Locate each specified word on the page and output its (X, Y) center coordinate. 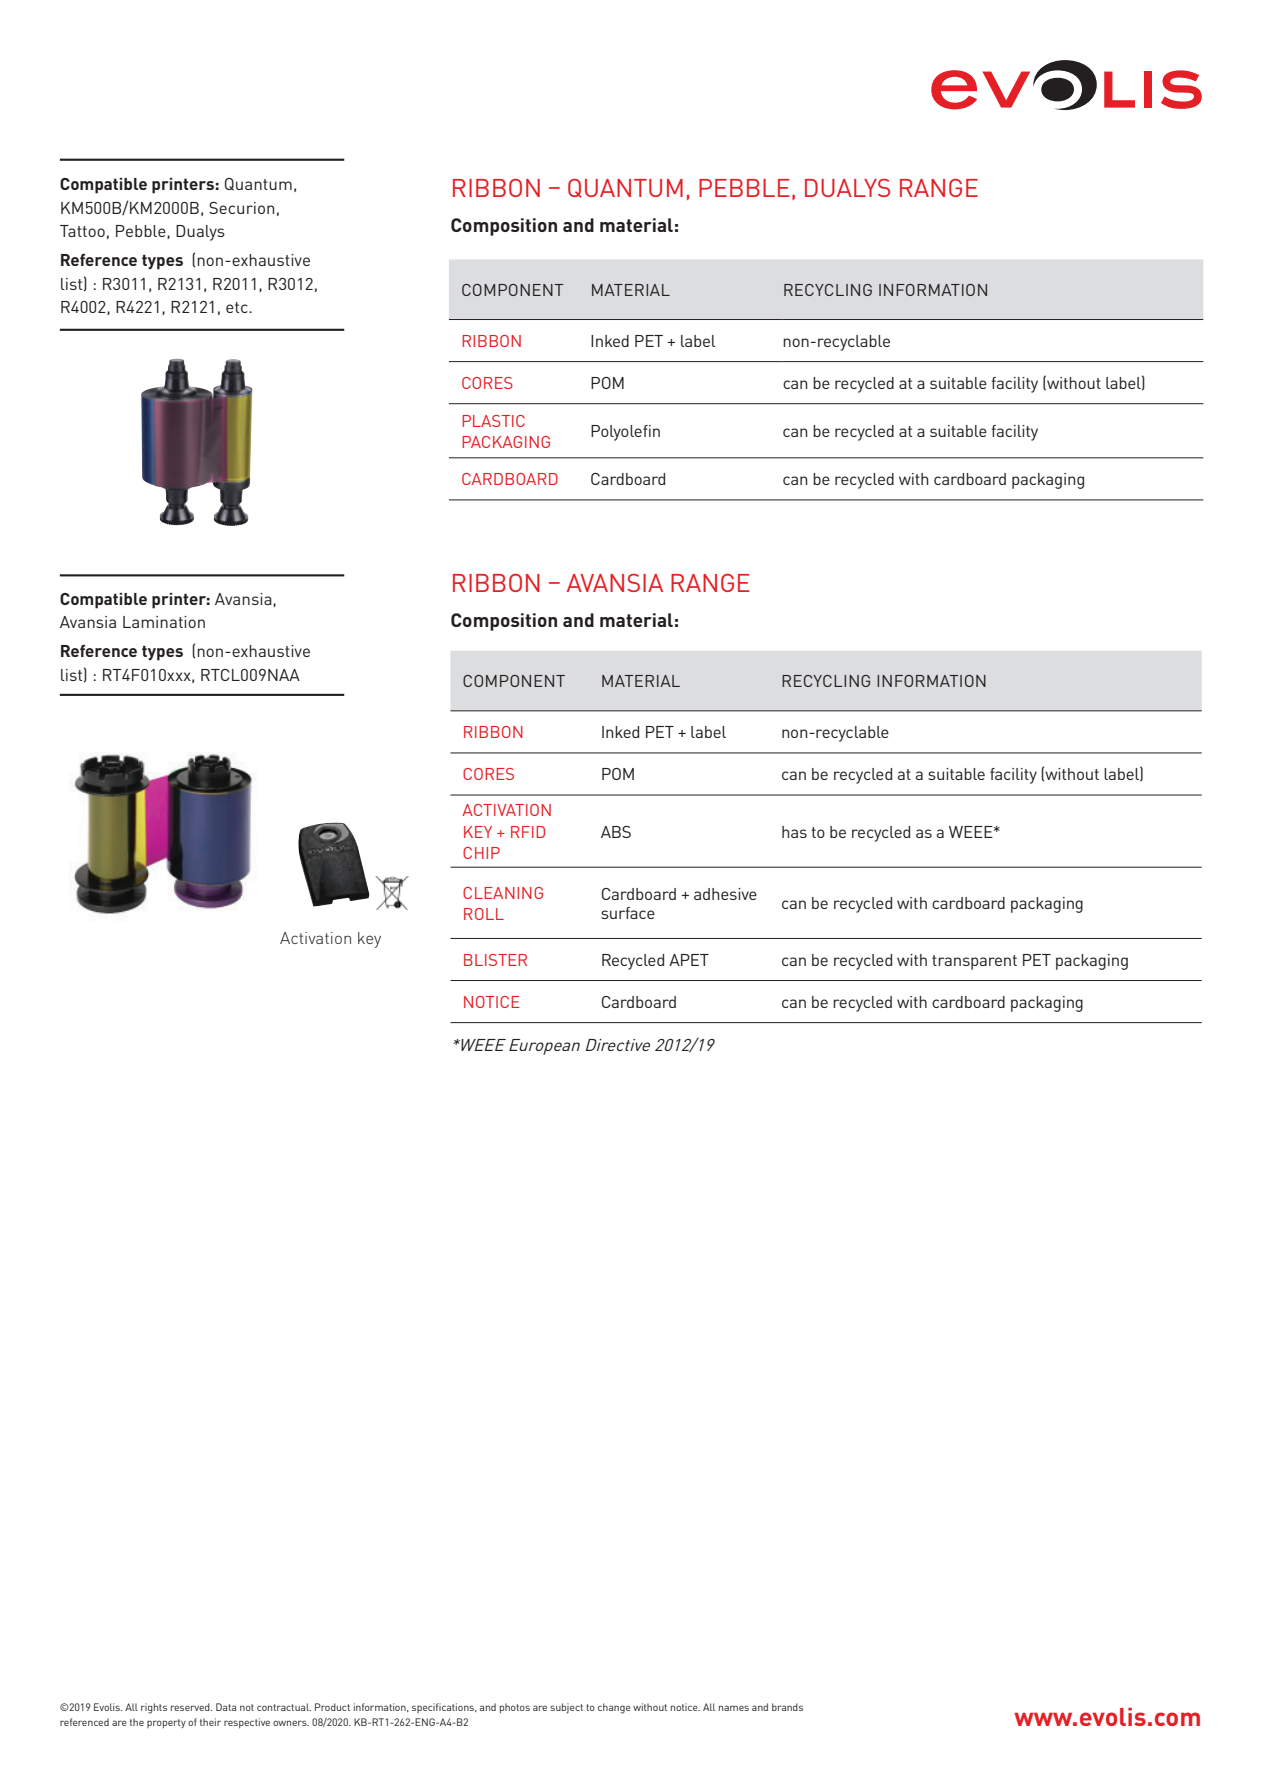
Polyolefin (625, 433)
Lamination (164, 622)
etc (238, 307)
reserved (191, 1707)
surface (628, 913)
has (794, 832)
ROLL (484, 914)
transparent (974, 962)
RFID (528, 832)
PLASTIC (493, 421)
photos (515, 1708)
